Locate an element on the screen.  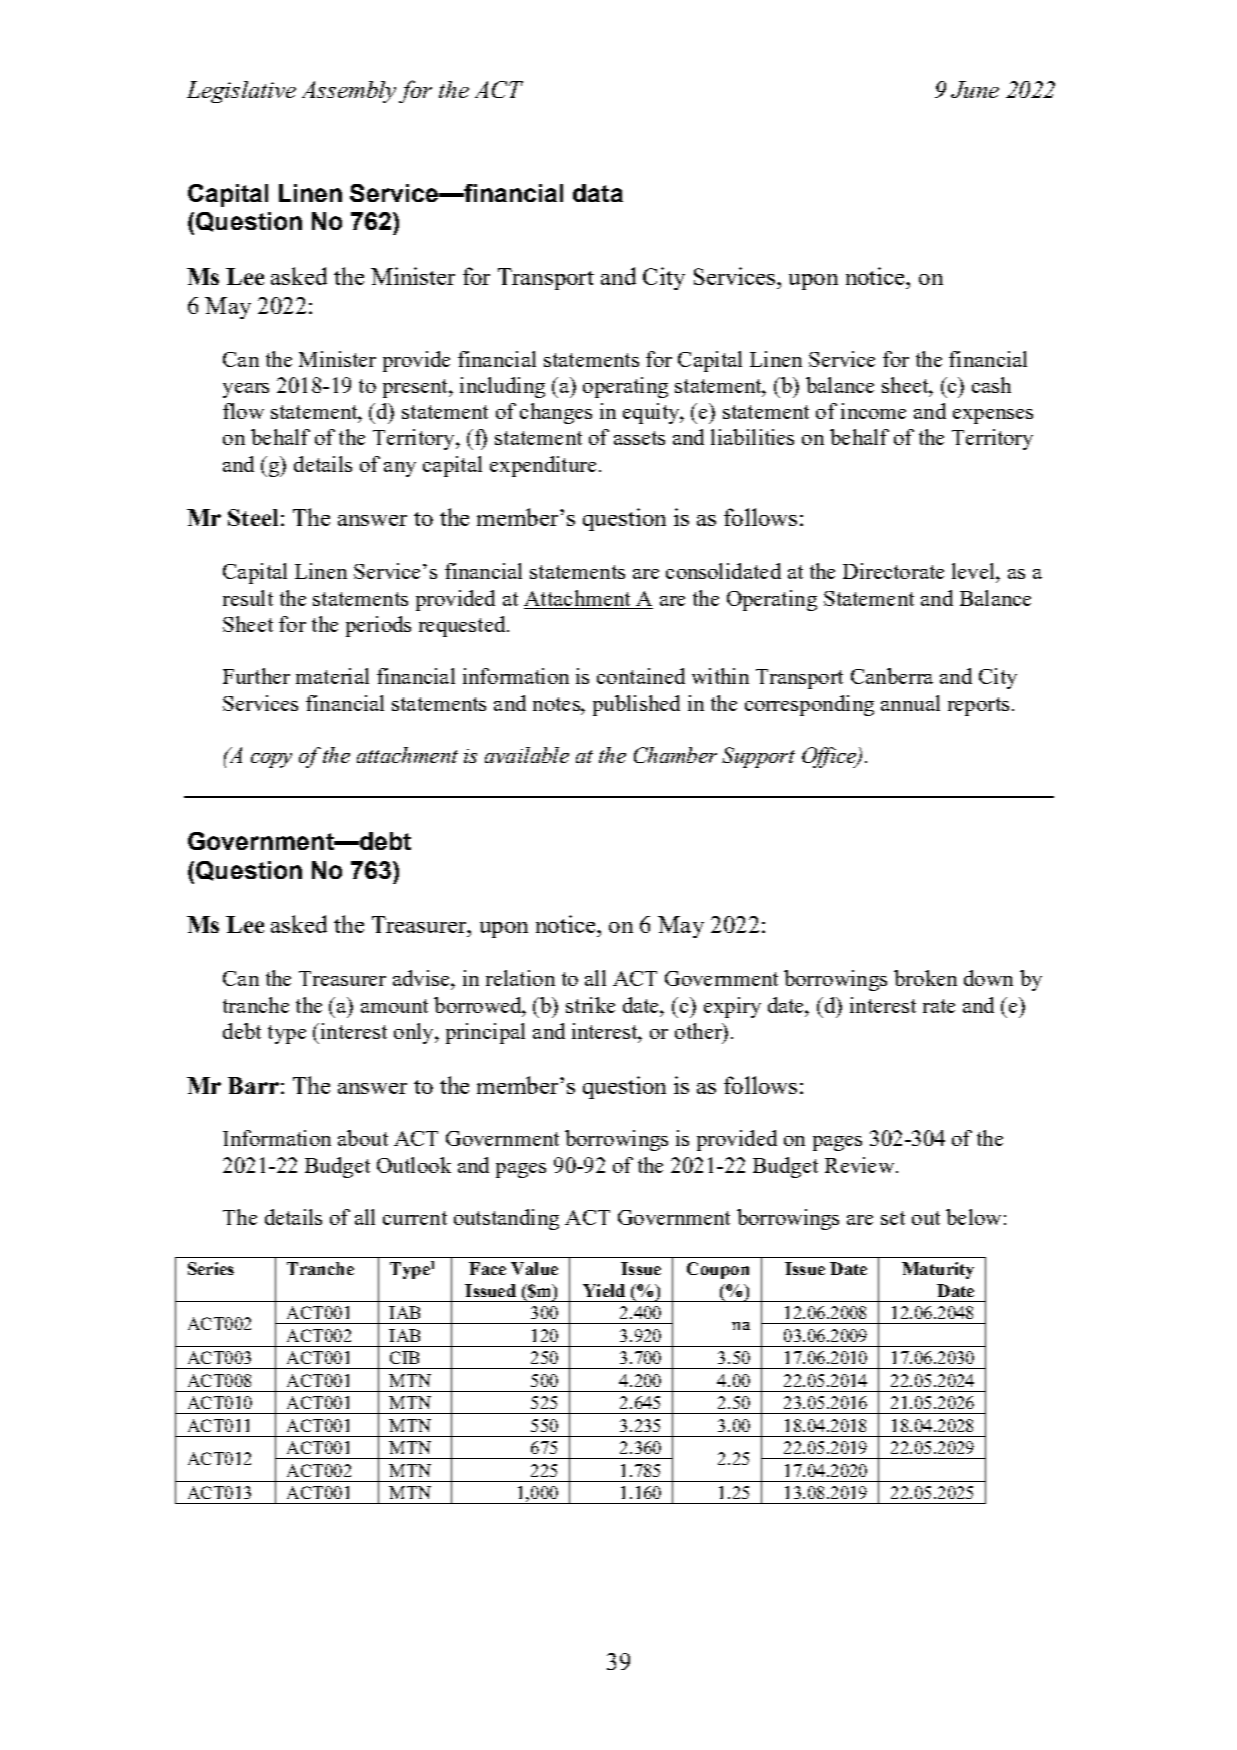
strike is located at coordinates (590, 1005).
